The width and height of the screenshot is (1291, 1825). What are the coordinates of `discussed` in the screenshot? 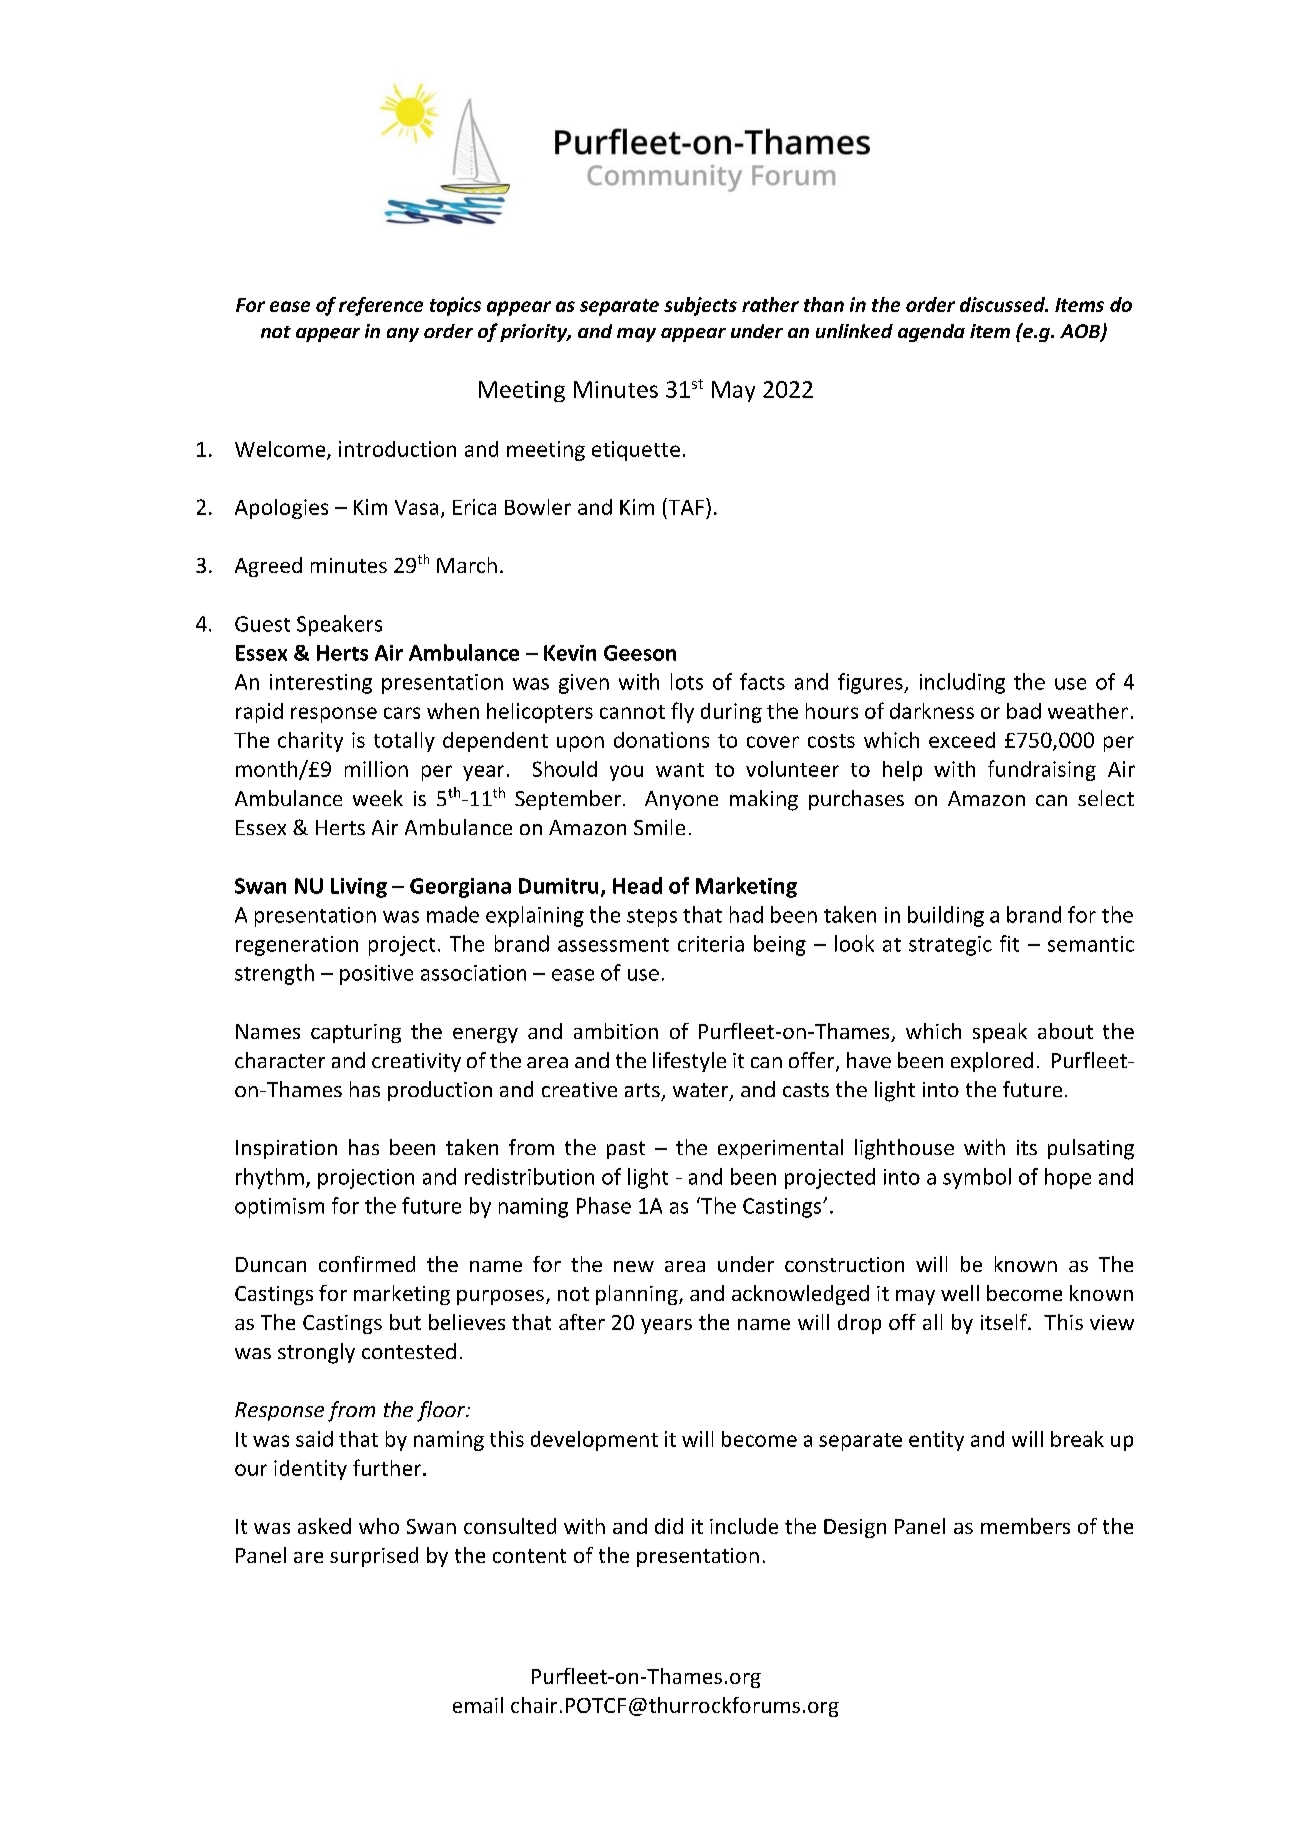 It's located at (1003, 304).
